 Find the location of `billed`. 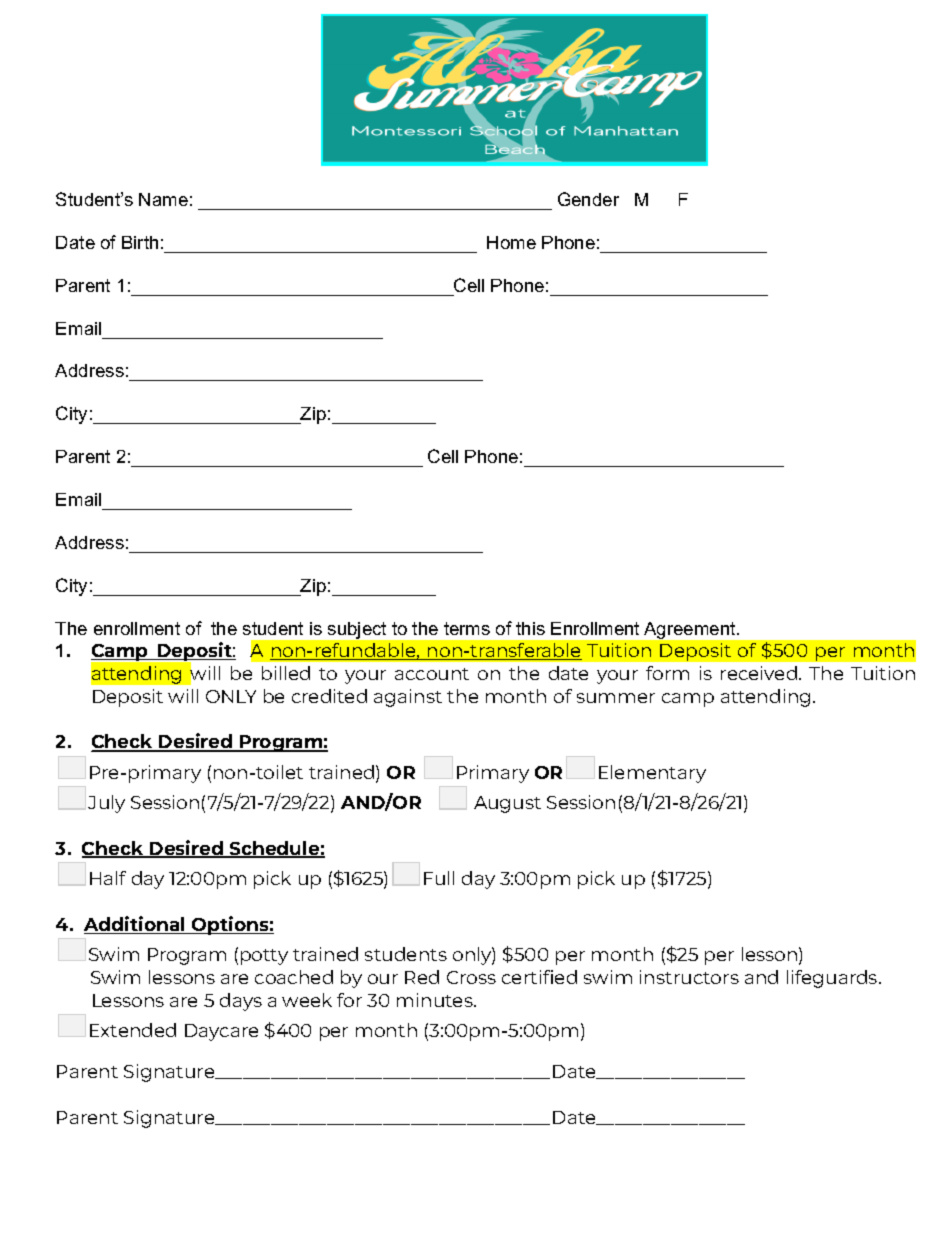

billed is located at coordinates (286, 673).
